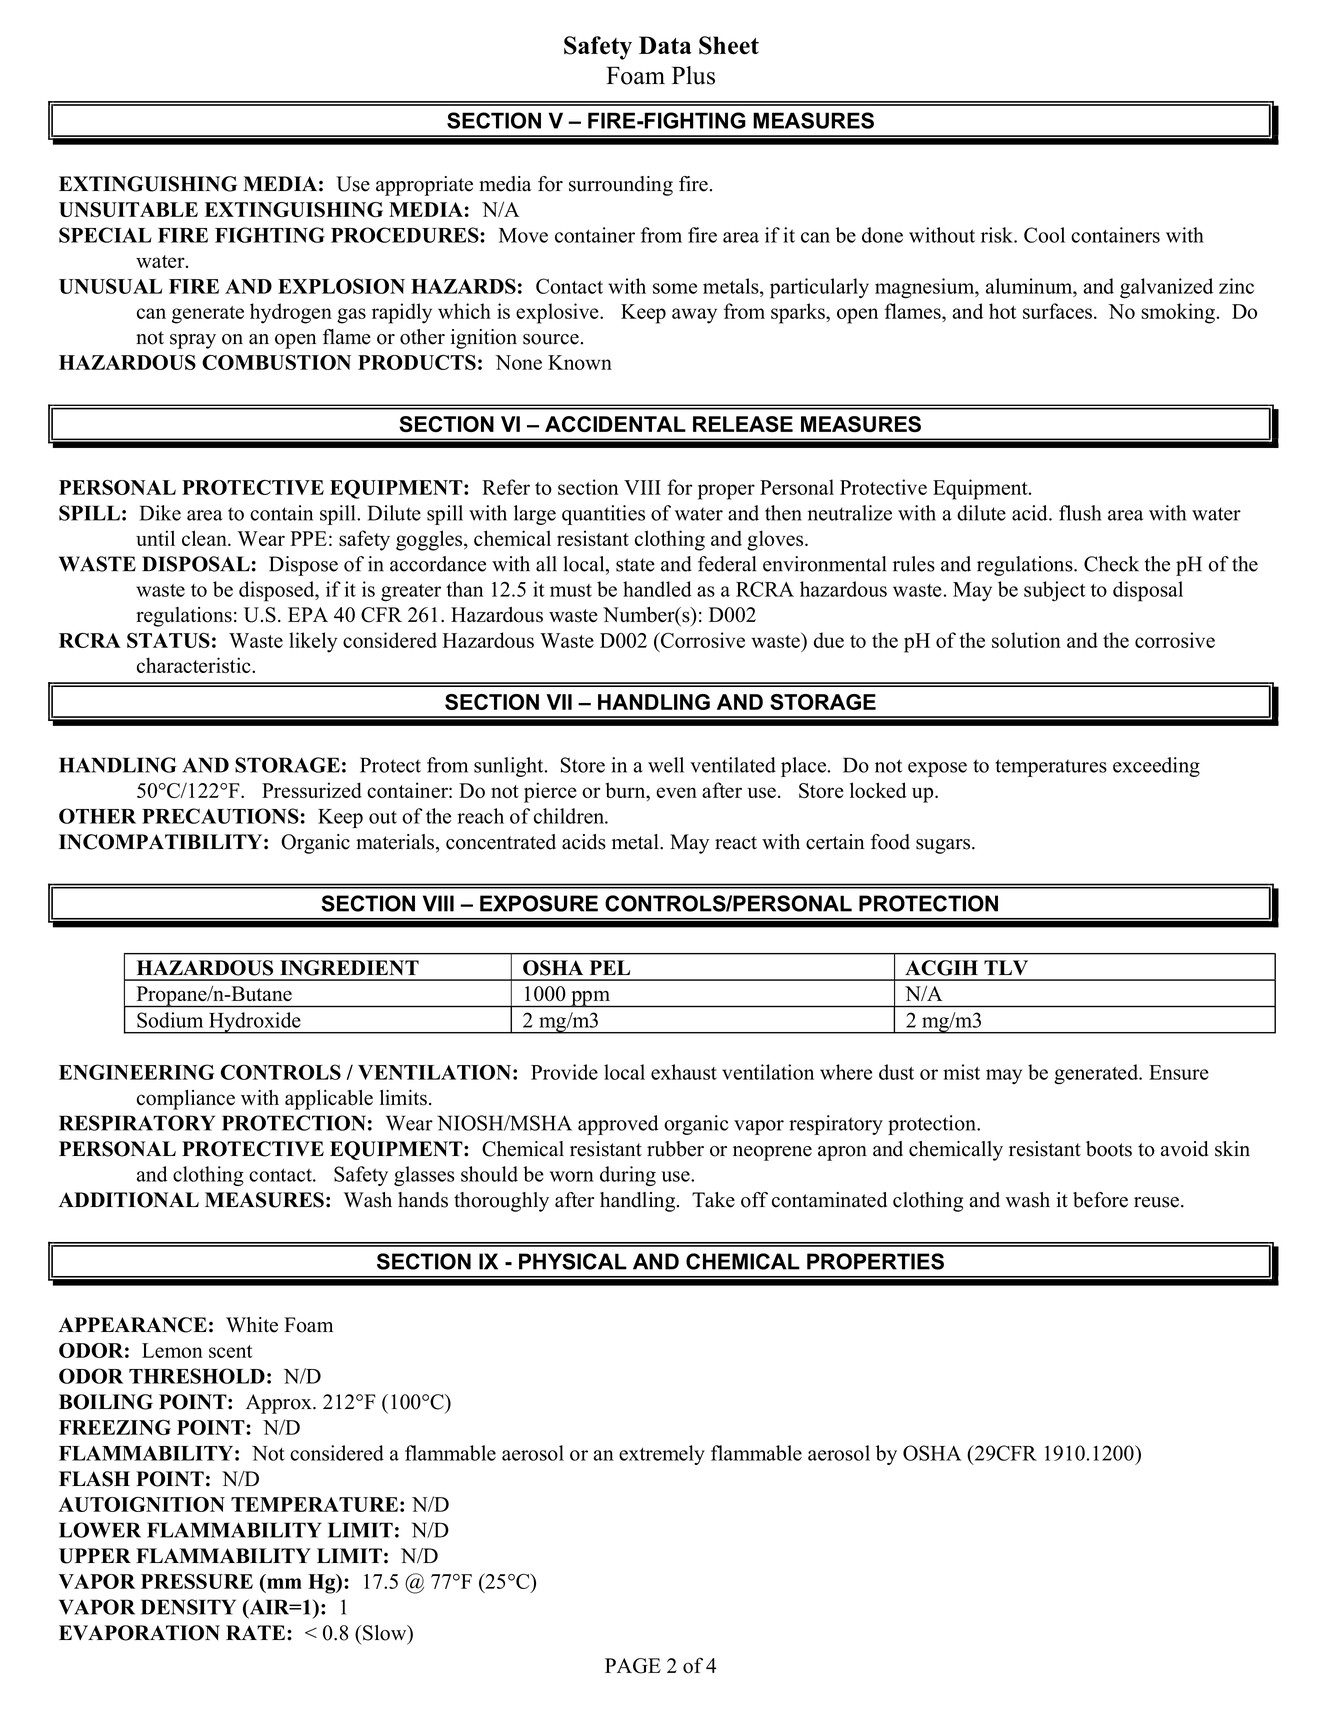 This screenshot has height=1711, width=1322. I want to click on Plus, so click(693, 75).
